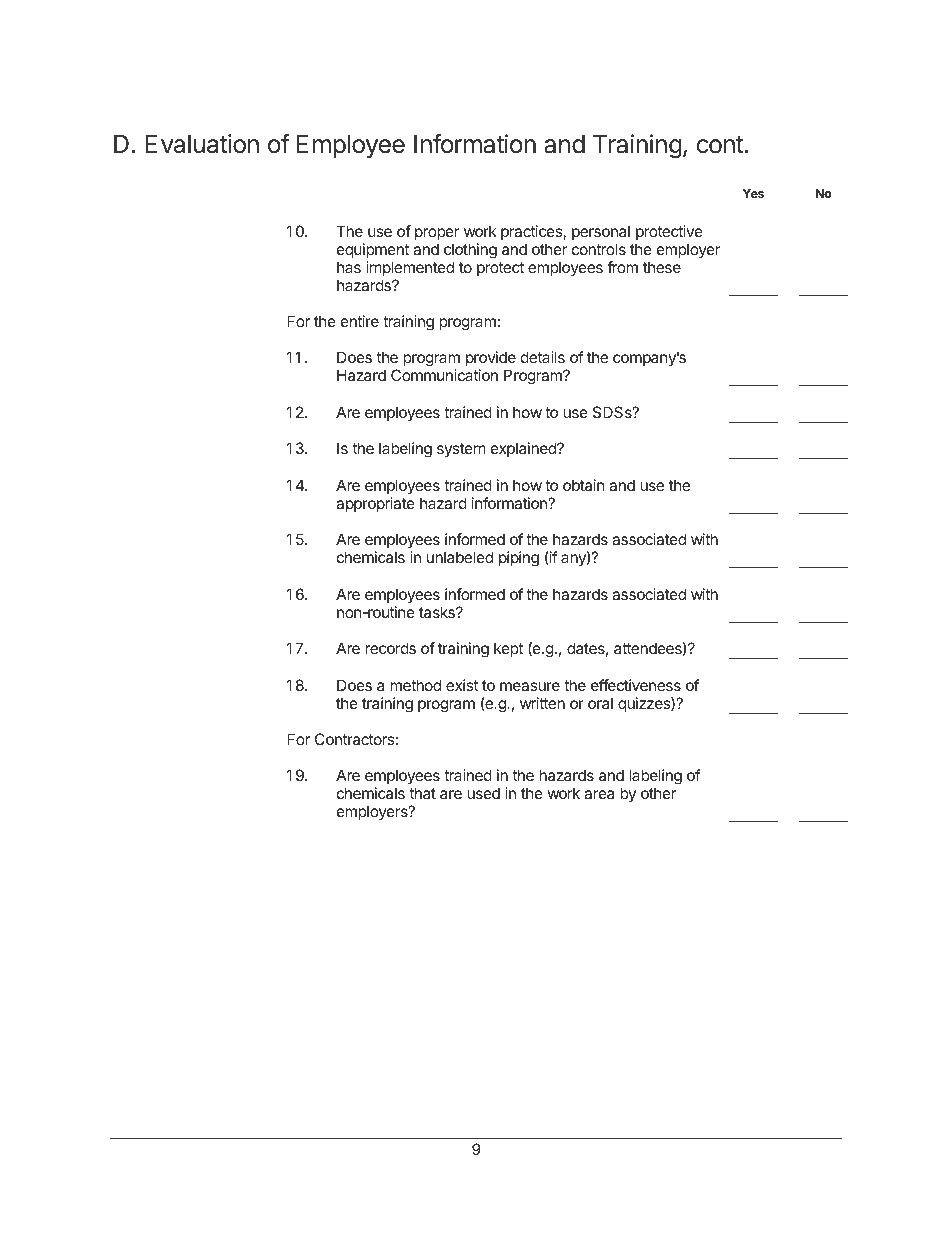 Image resolution: width=952 pixels, height=1233 pixels. What do you see at coordinates (422, 793) in the document?
I see `that` at bounding box center [422, 793].
